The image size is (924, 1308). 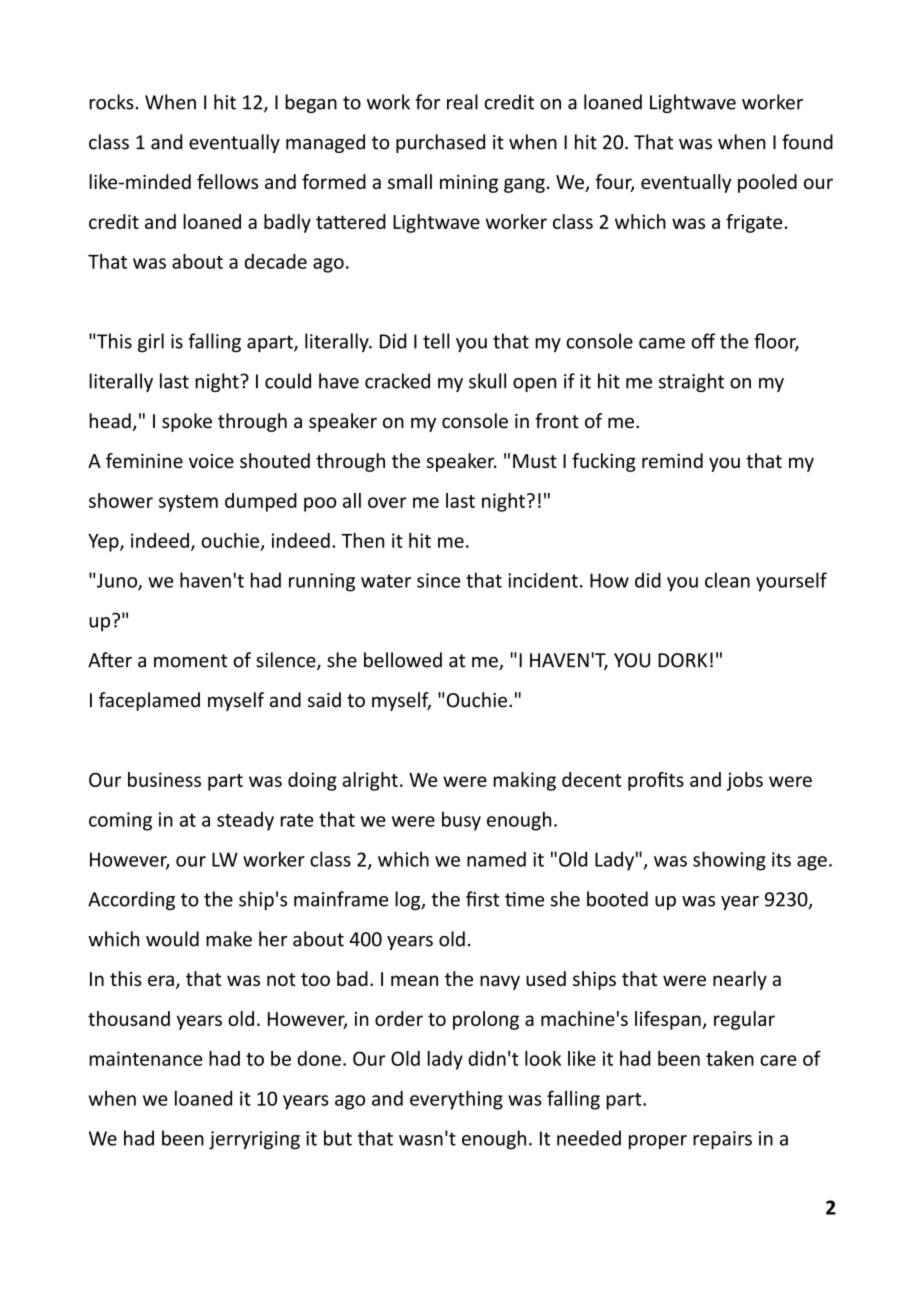 I want to click on fellows, so click(x=227, y=181).
